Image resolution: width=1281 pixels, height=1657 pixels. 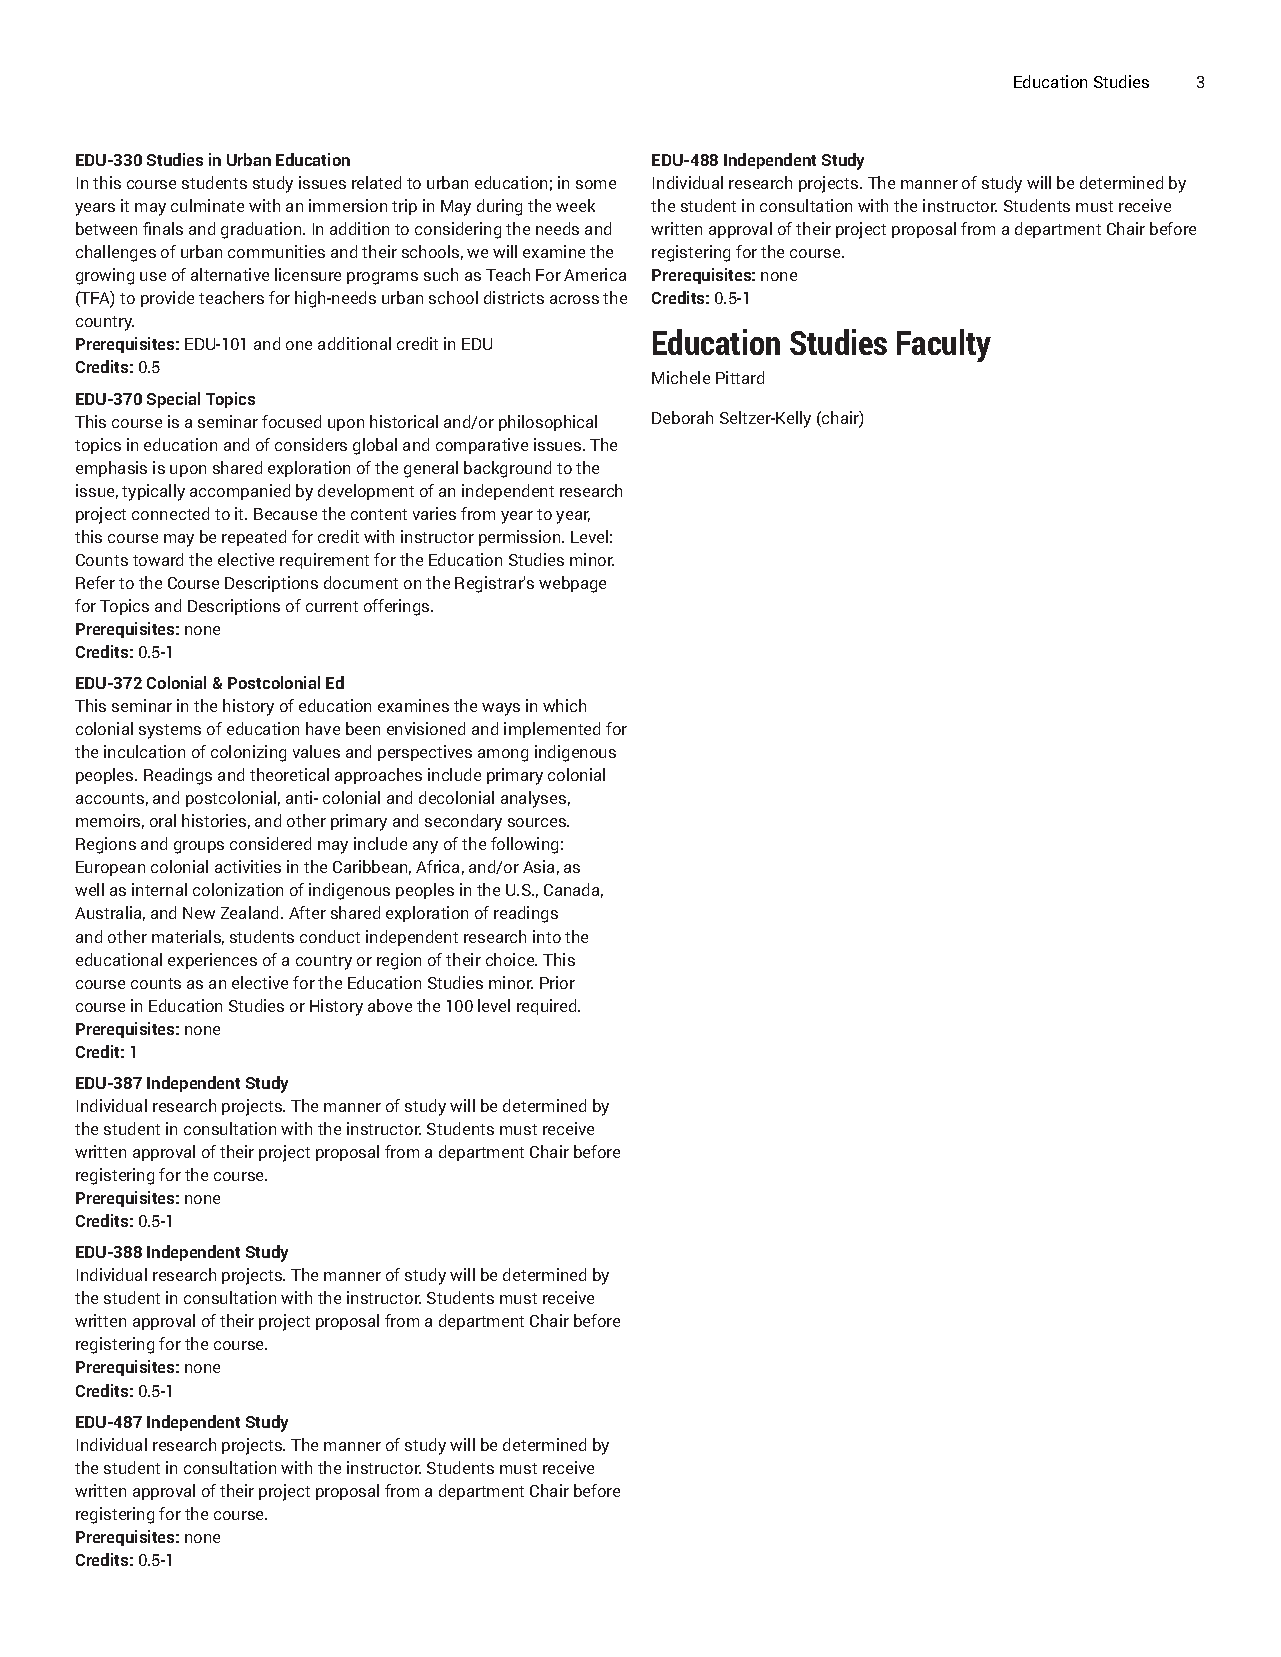 I want to click on experiences, so click(x=212, y=961).
